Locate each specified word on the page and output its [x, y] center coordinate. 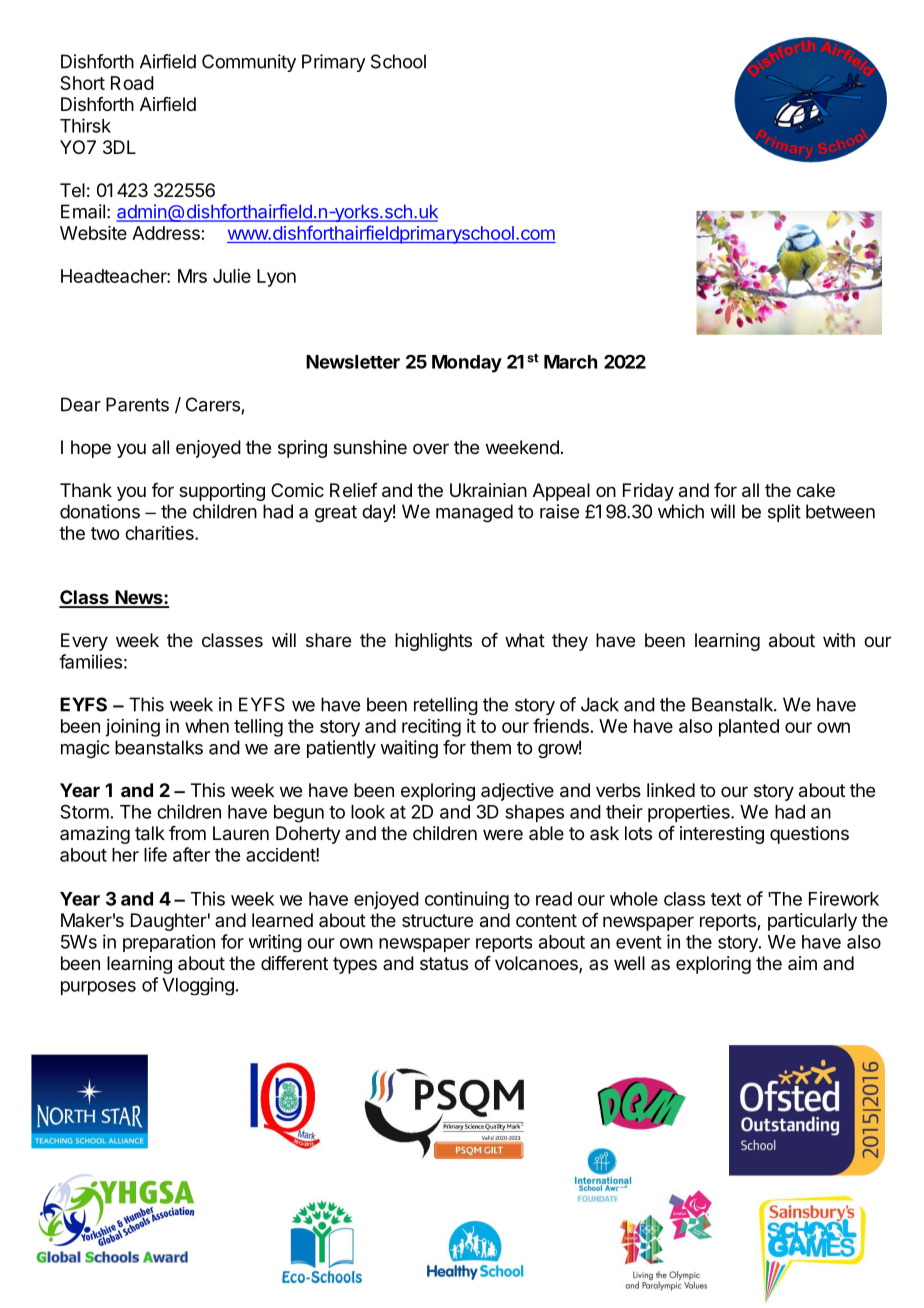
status [444, 964]
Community [249, 63]
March [570, 362]
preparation [169, 943]
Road [132, 83]
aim [802, 963]
